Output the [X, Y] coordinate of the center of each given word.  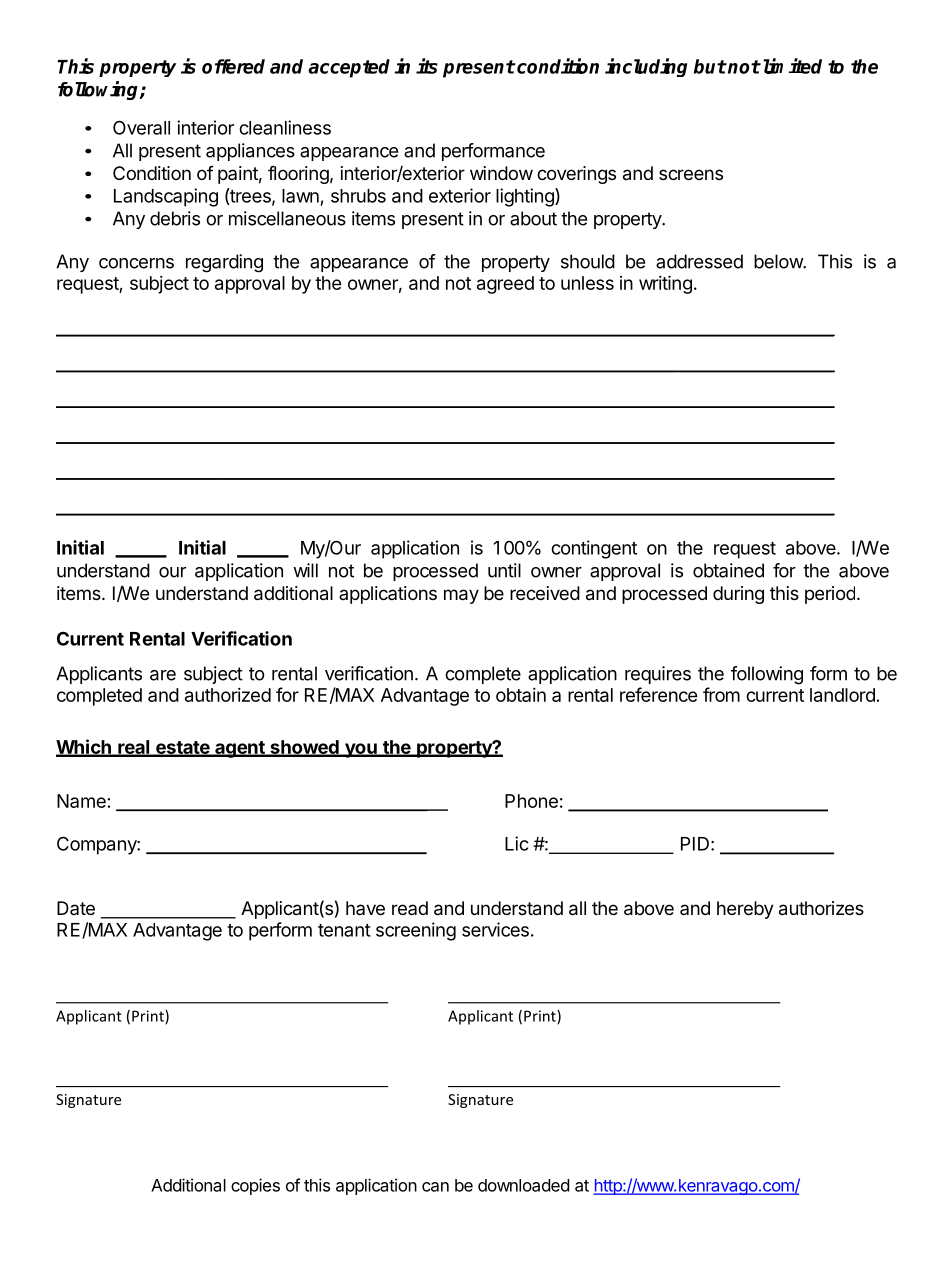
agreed [505, 285]
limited [791, 66]
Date [76, 908]
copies [255, 1186]
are [163, 675]
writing [665, 284]
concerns [136, 263]
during [738, 595]
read [410, 908]
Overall [141, 127]
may [461, 596]
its [427, 66]
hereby [745, 910]
